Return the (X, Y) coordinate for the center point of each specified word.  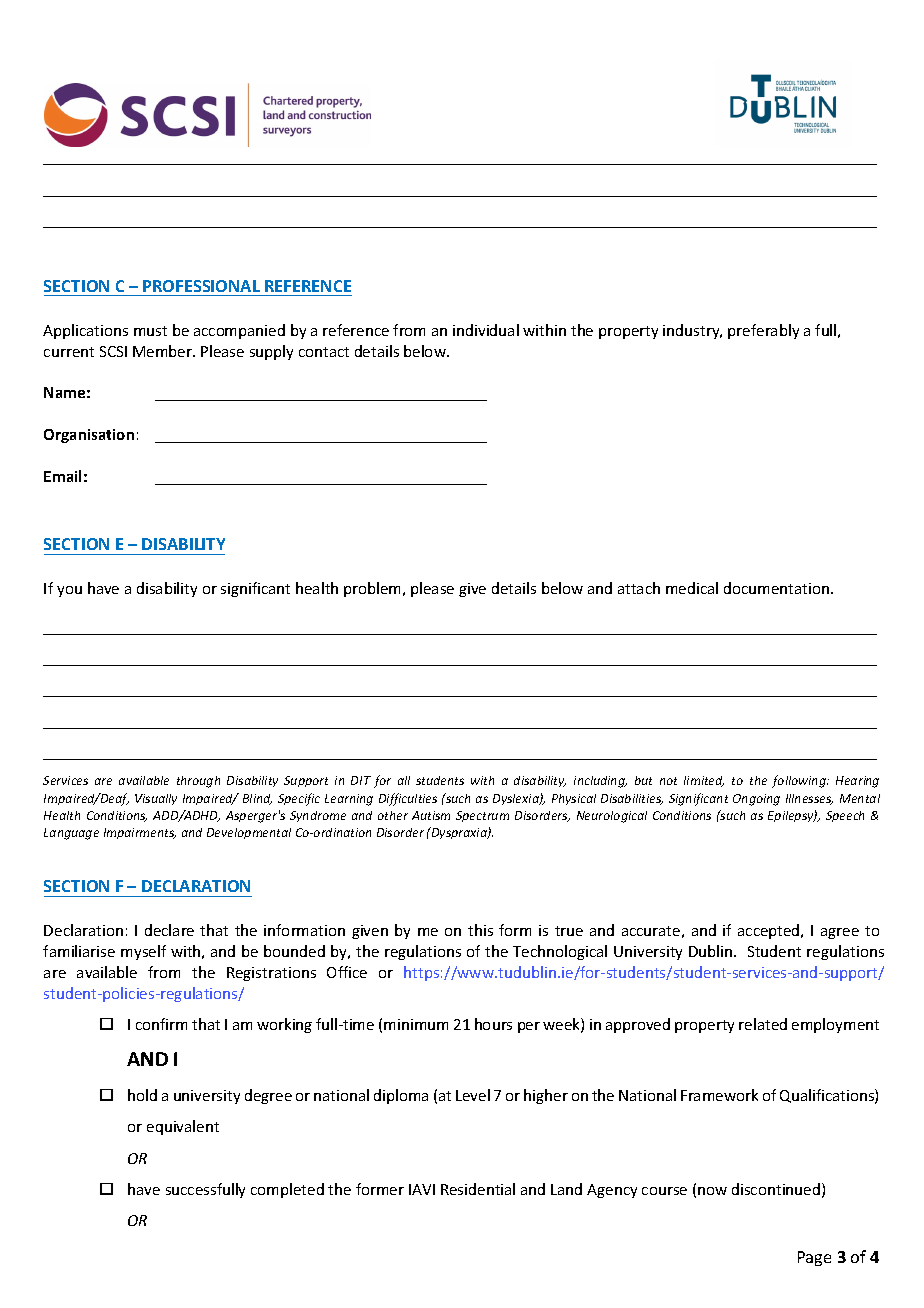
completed (287, 1190)
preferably (763, 331)
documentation (776, 588)
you (69, 591)
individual (486, 330)
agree (840, 933)
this (480, 930)
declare (169, 930)
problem (374, 589)
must (150, 331)
